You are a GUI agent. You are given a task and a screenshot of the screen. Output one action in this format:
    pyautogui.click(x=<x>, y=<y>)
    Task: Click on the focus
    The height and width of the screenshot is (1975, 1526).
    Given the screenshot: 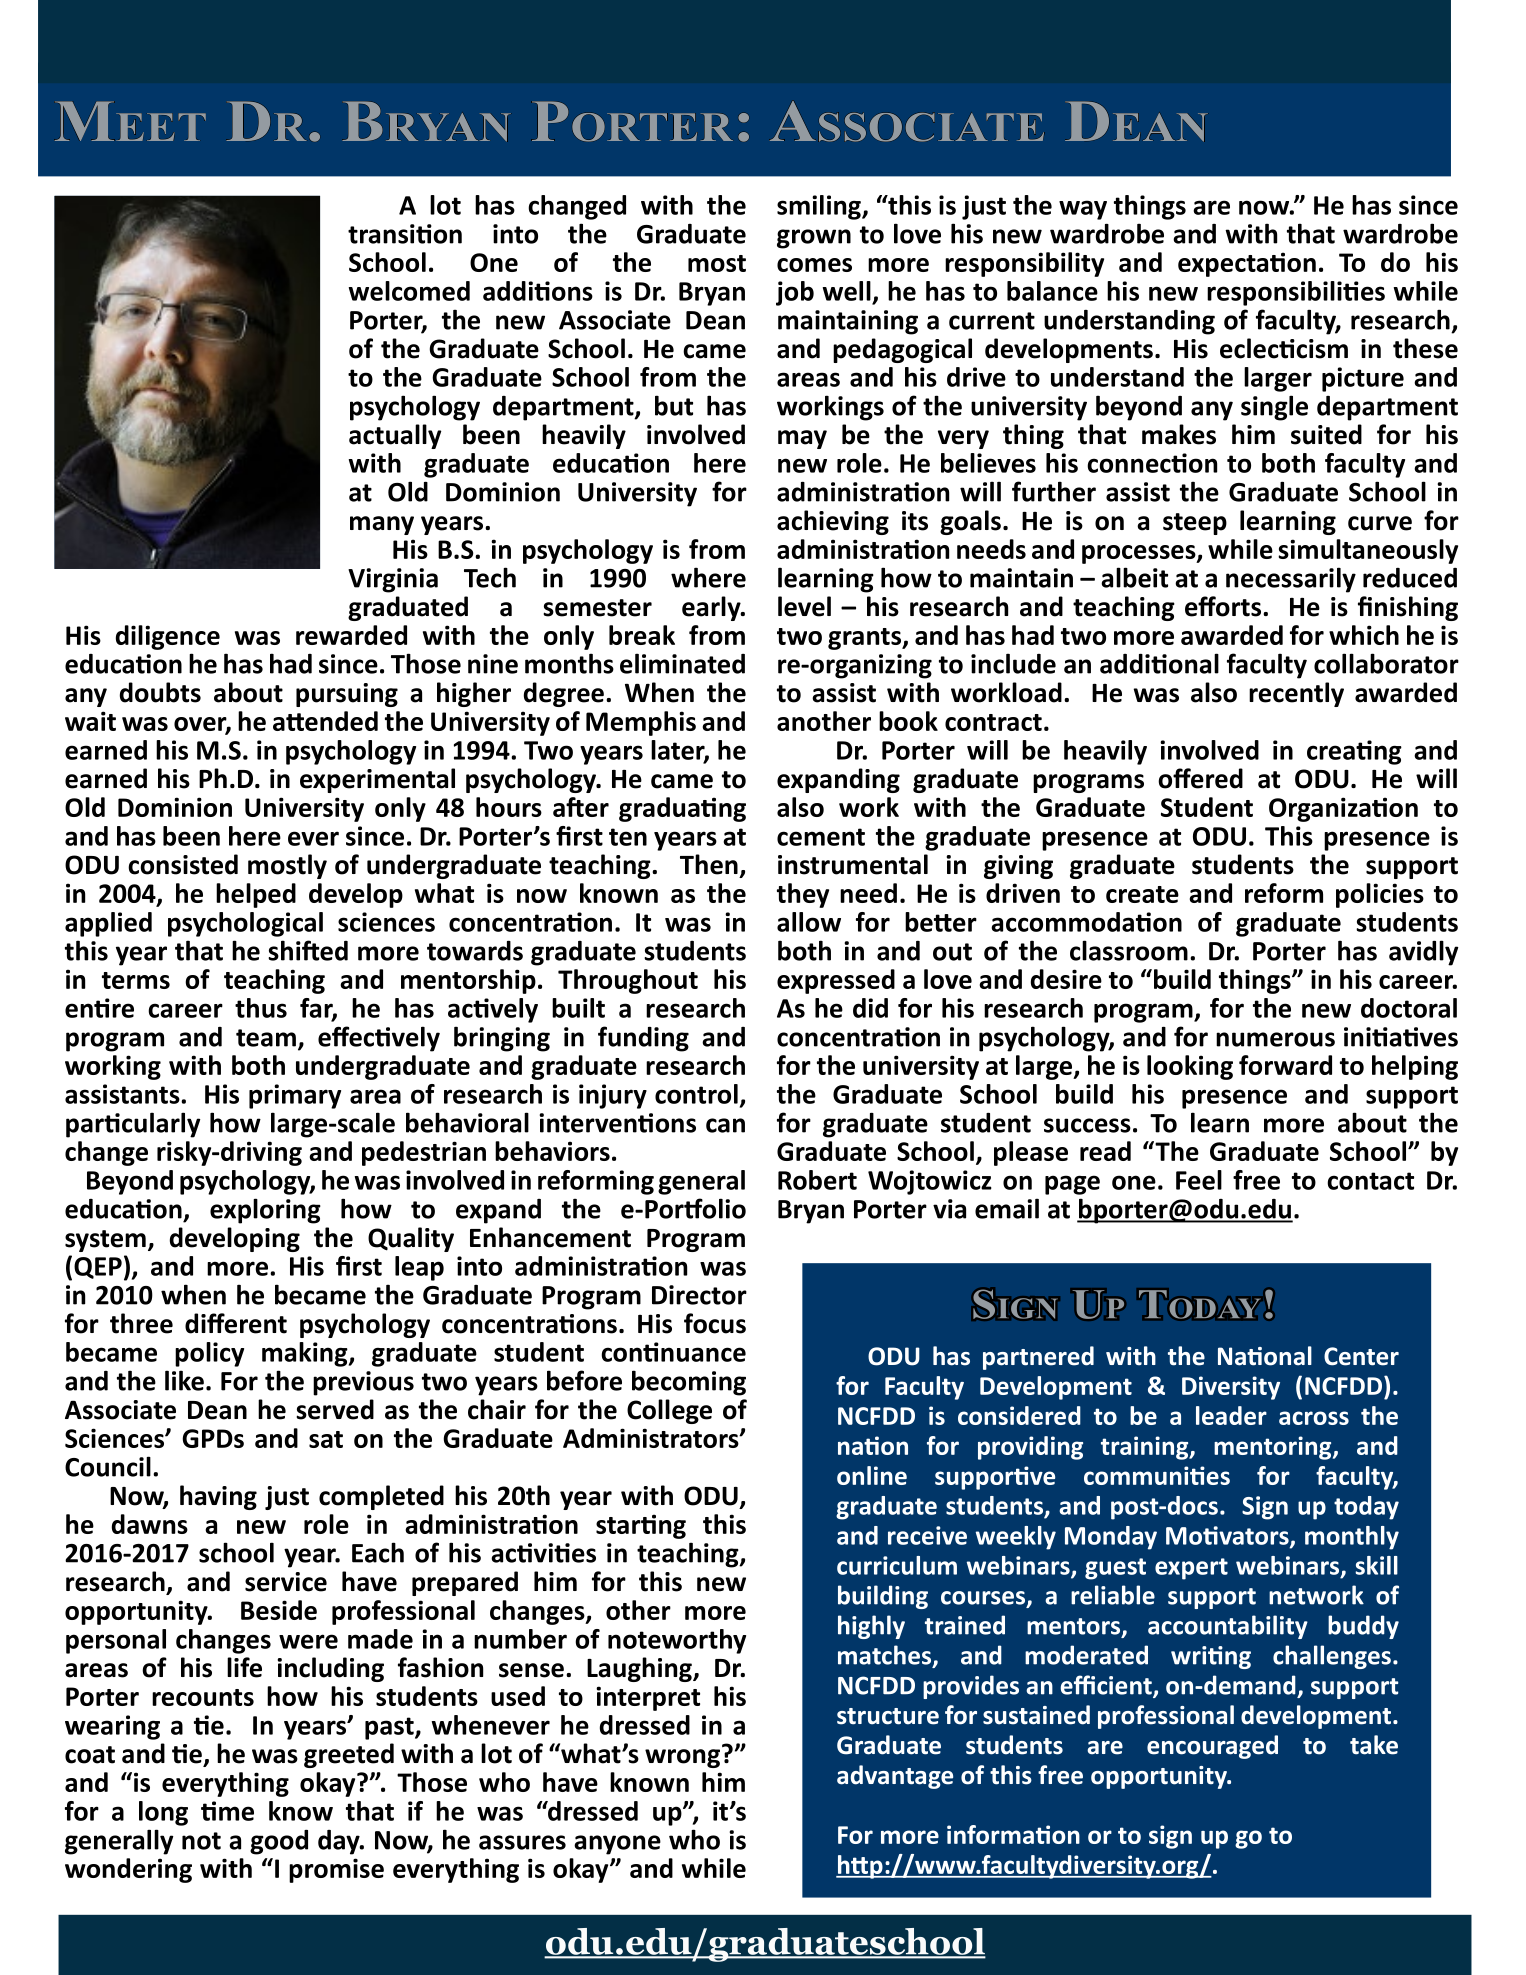 What is the action you would take?
    pyautogui.click(x=715, y=1323)
